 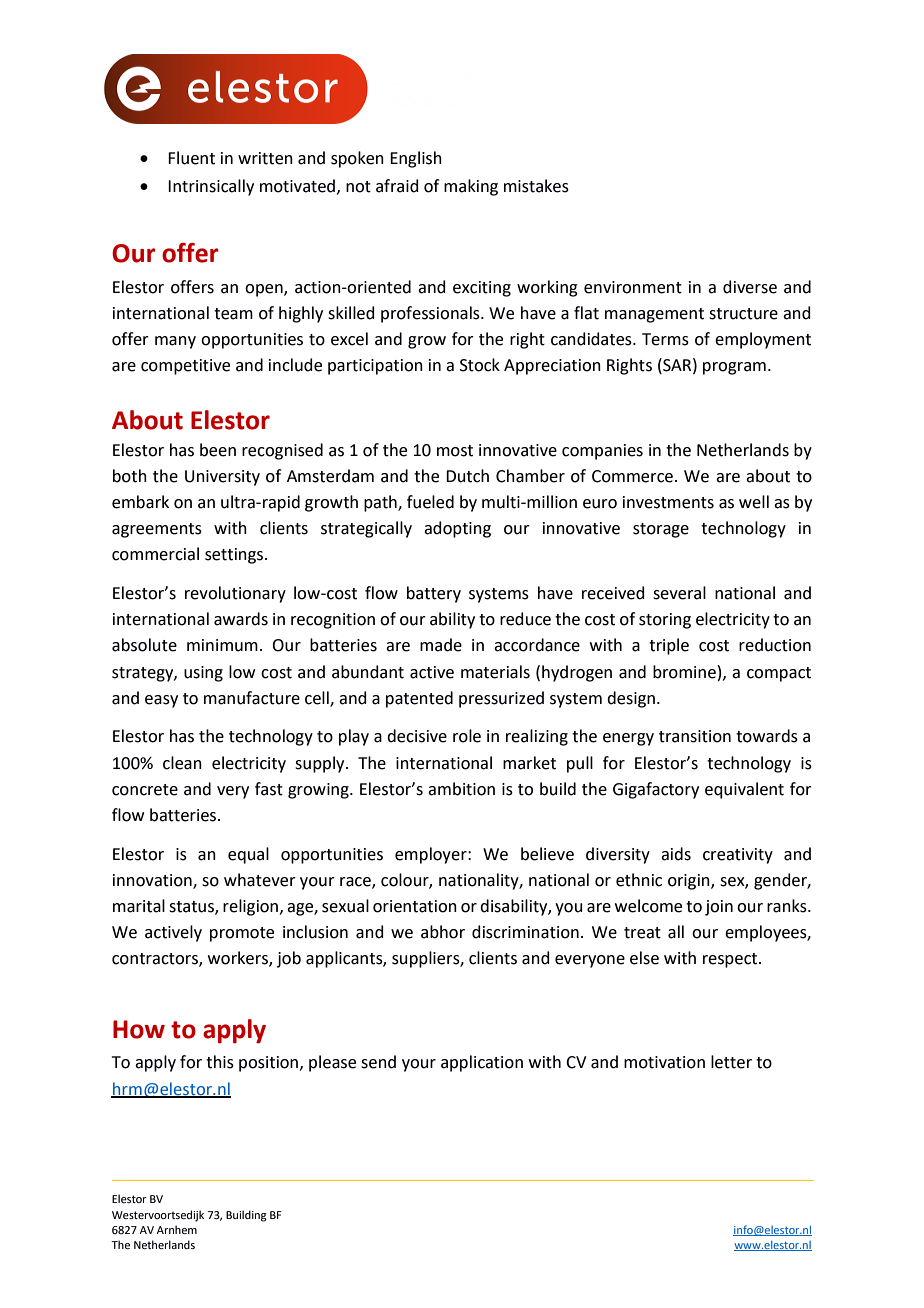 What do you see at coordinates (684, 672) in the screenshot?
I see `bromine` at bounding box center [684, 672].
